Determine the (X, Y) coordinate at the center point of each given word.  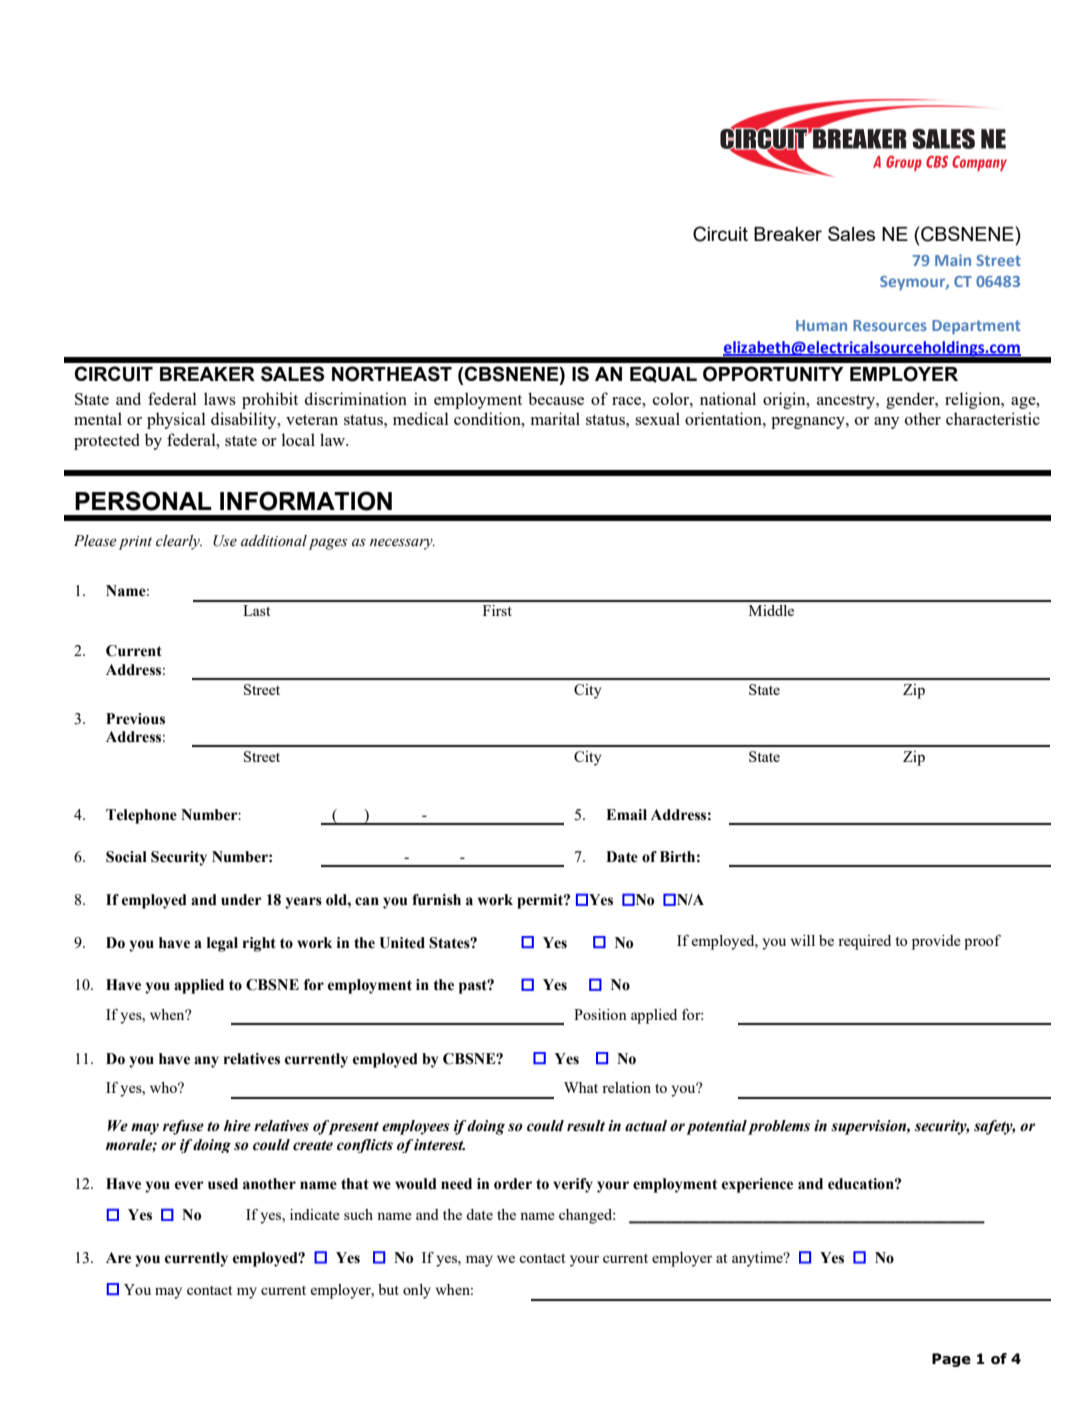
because (556, 398)
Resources (890, 325)
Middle (771, 610)
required (864, 942)
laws (220, 398)
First (497, 610)
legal (222, 944)
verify (573, 1185)
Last (256, 610)
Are (118, 1258)
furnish (436, 900)
